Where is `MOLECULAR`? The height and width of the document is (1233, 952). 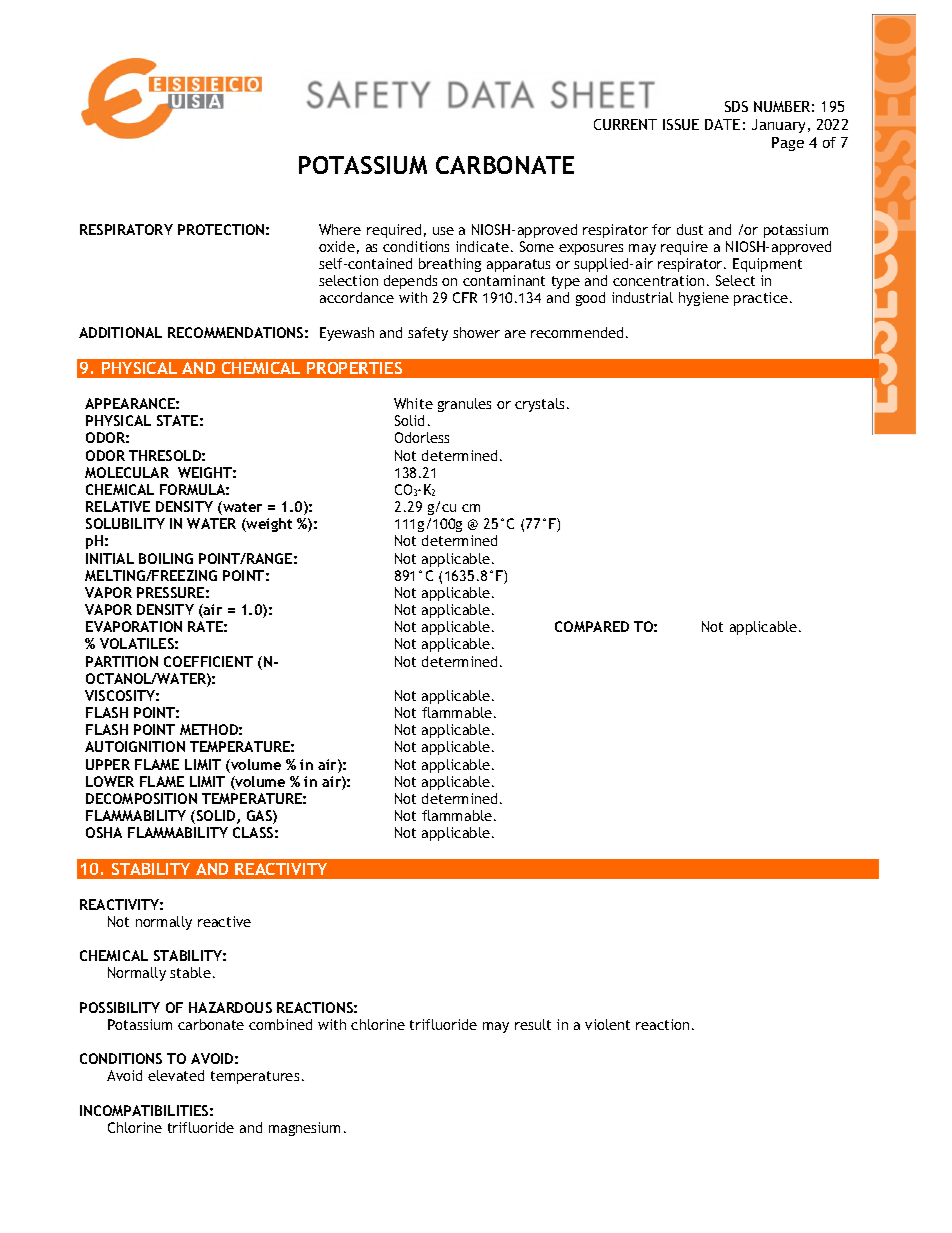 MOLECULAR is located at coordinates (127, 472).
